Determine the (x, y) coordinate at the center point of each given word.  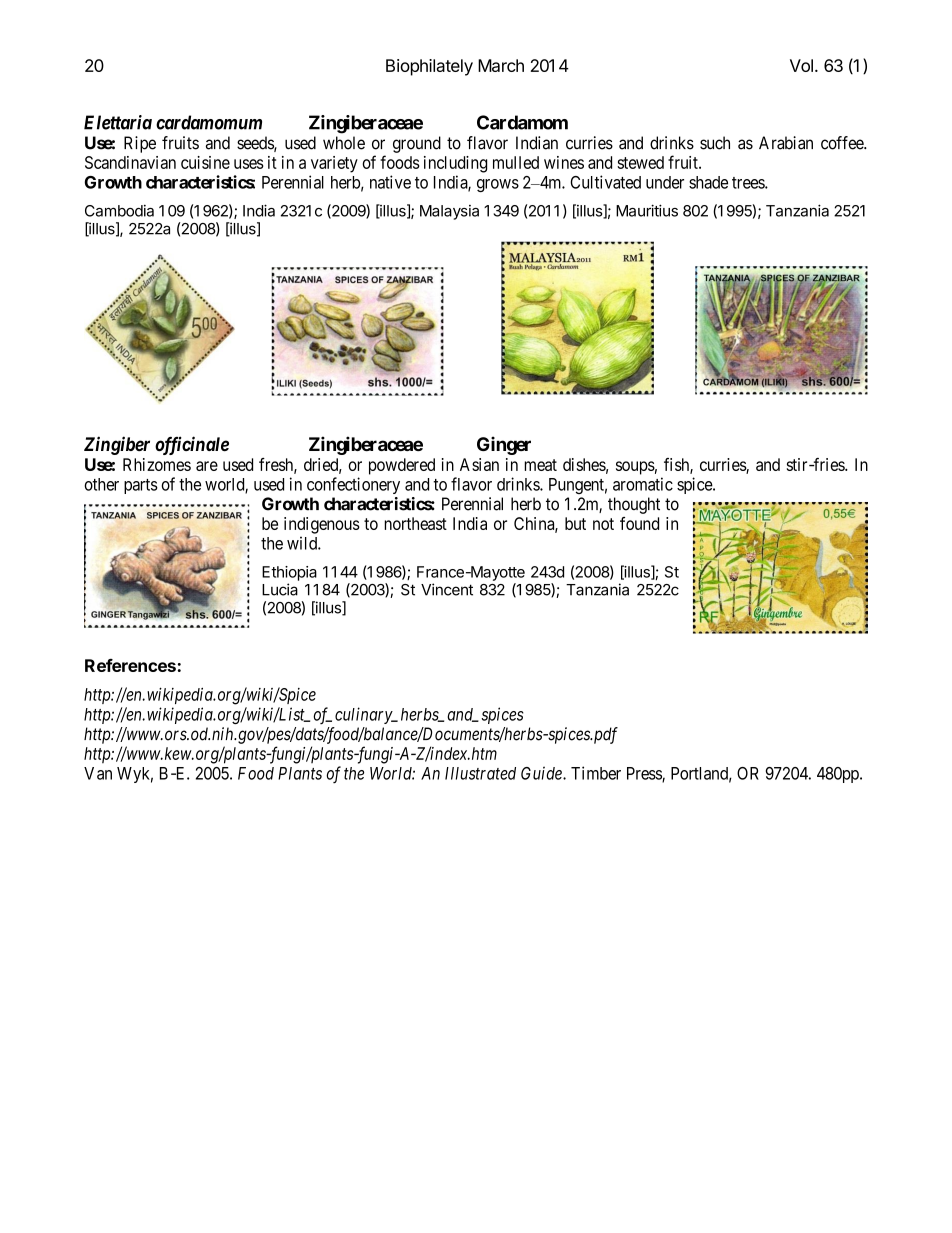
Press (645, 774)
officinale (192, 445)
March (501, 65)
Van (98, 773)
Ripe (140, 144)
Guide (542, 773)
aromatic (643, 484)
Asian (479, 464)
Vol (801, 65)
